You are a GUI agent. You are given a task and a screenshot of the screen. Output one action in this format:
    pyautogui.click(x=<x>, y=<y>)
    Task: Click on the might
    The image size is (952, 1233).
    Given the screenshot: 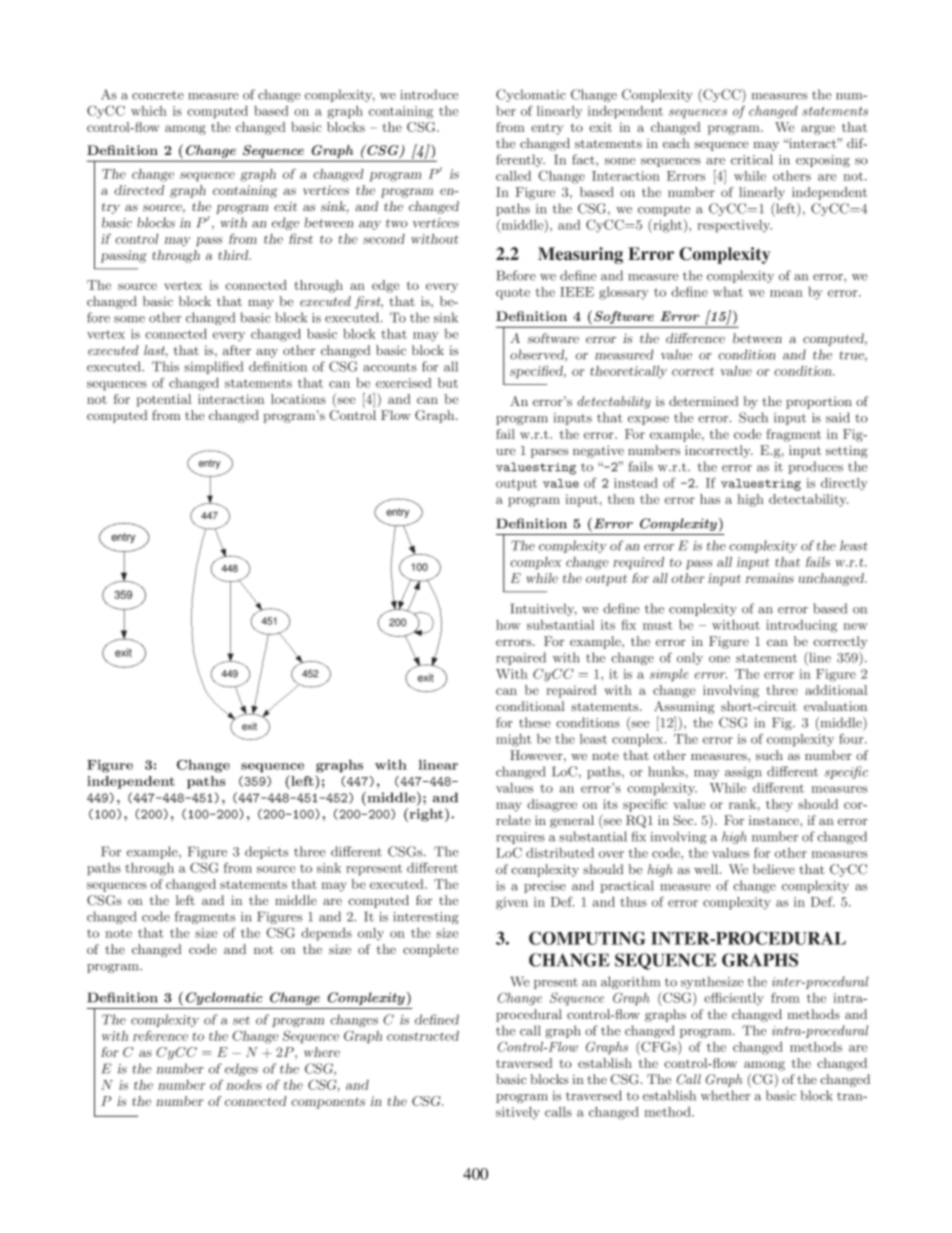 What is the action you would take?
    pyautogui.click(x=514, y=740)
